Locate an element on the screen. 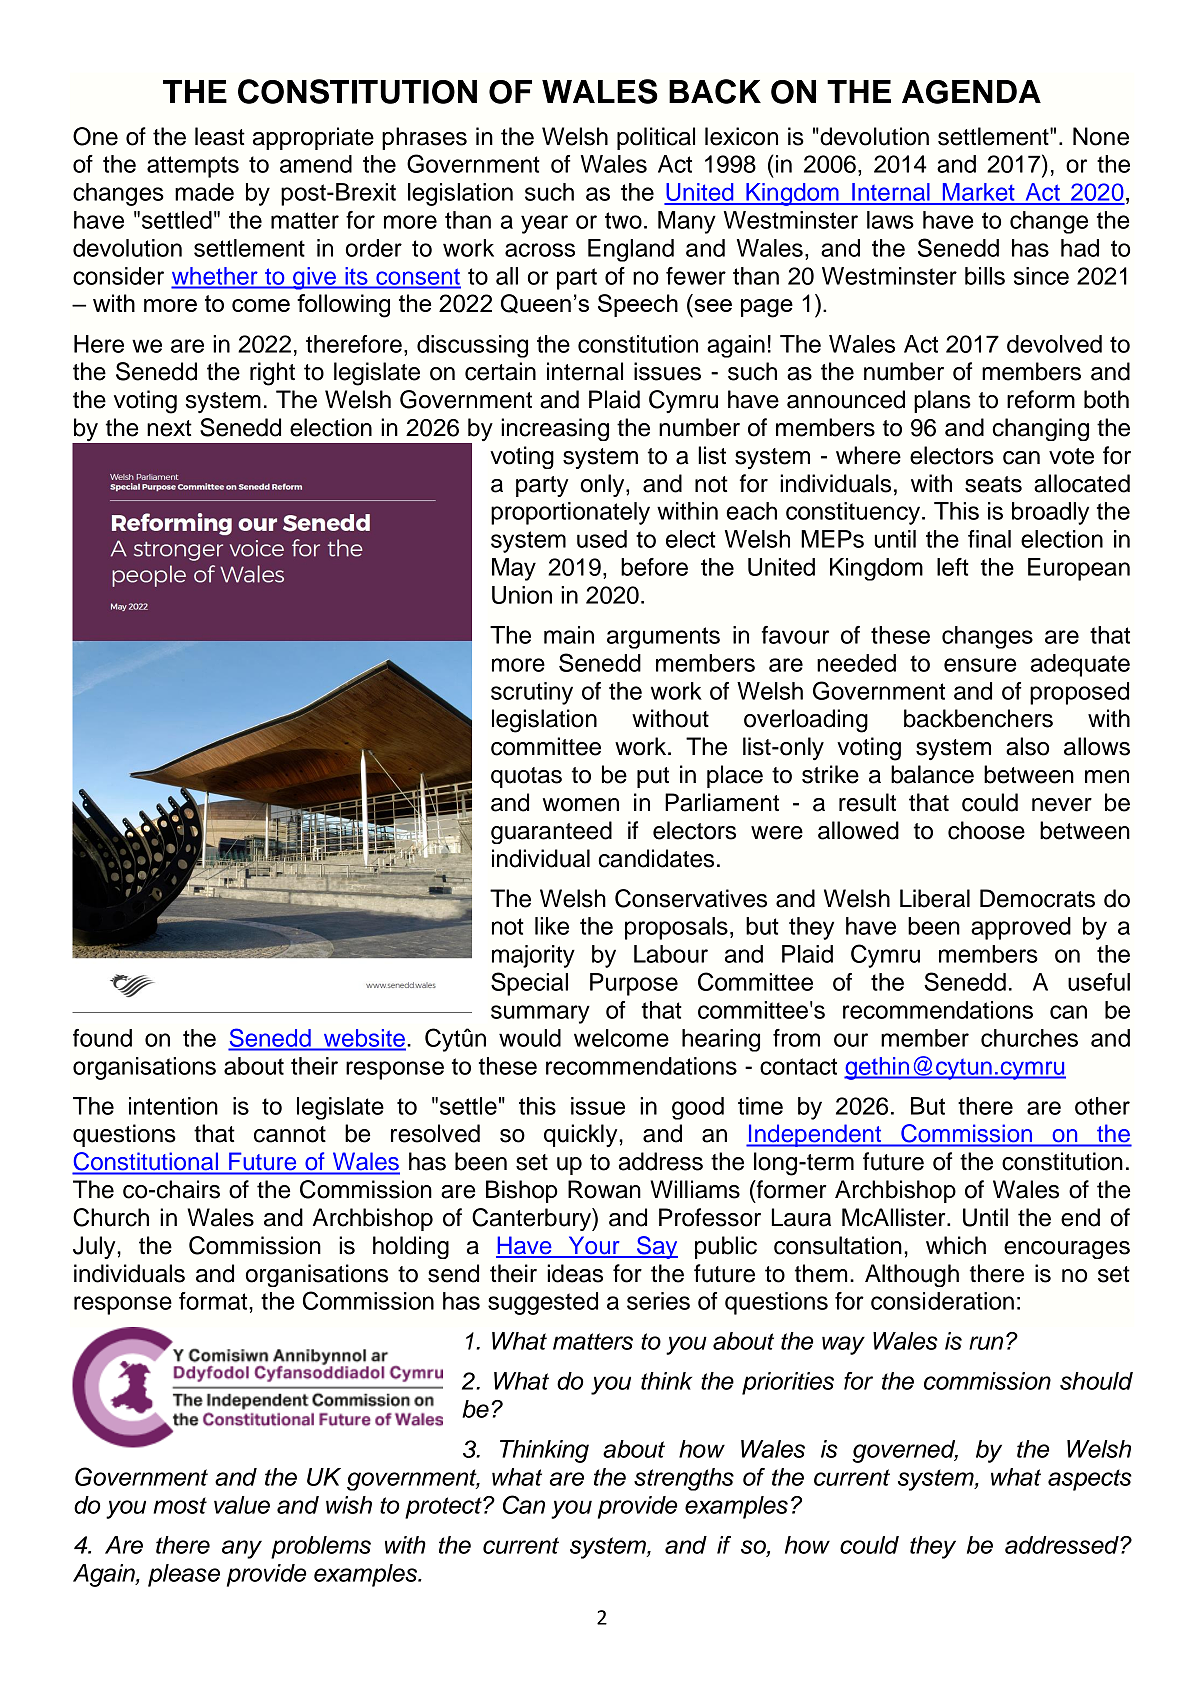  other is located at coordinates (1102, 1106).
